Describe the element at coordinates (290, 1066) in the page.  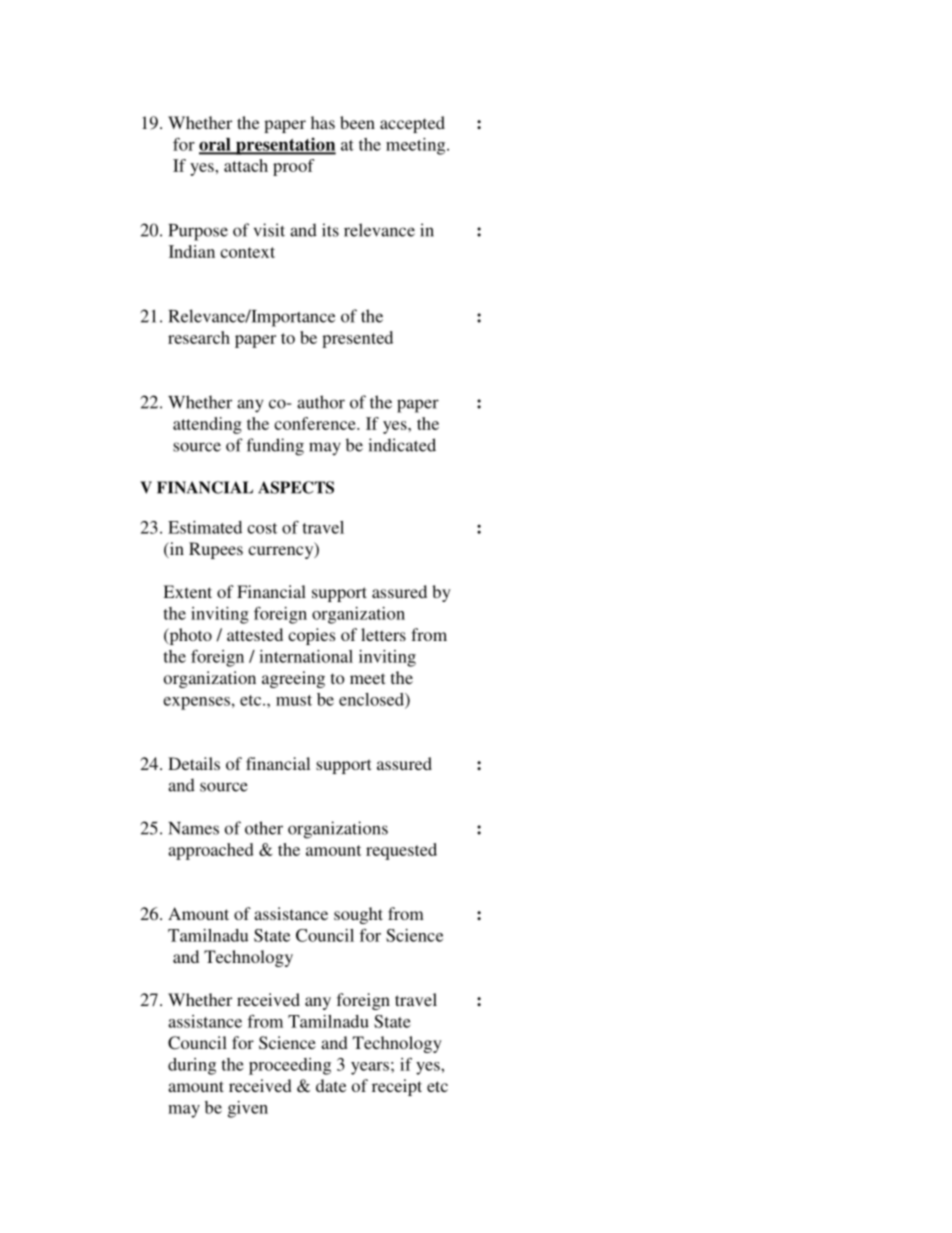
I see `proceeding` at that location.
